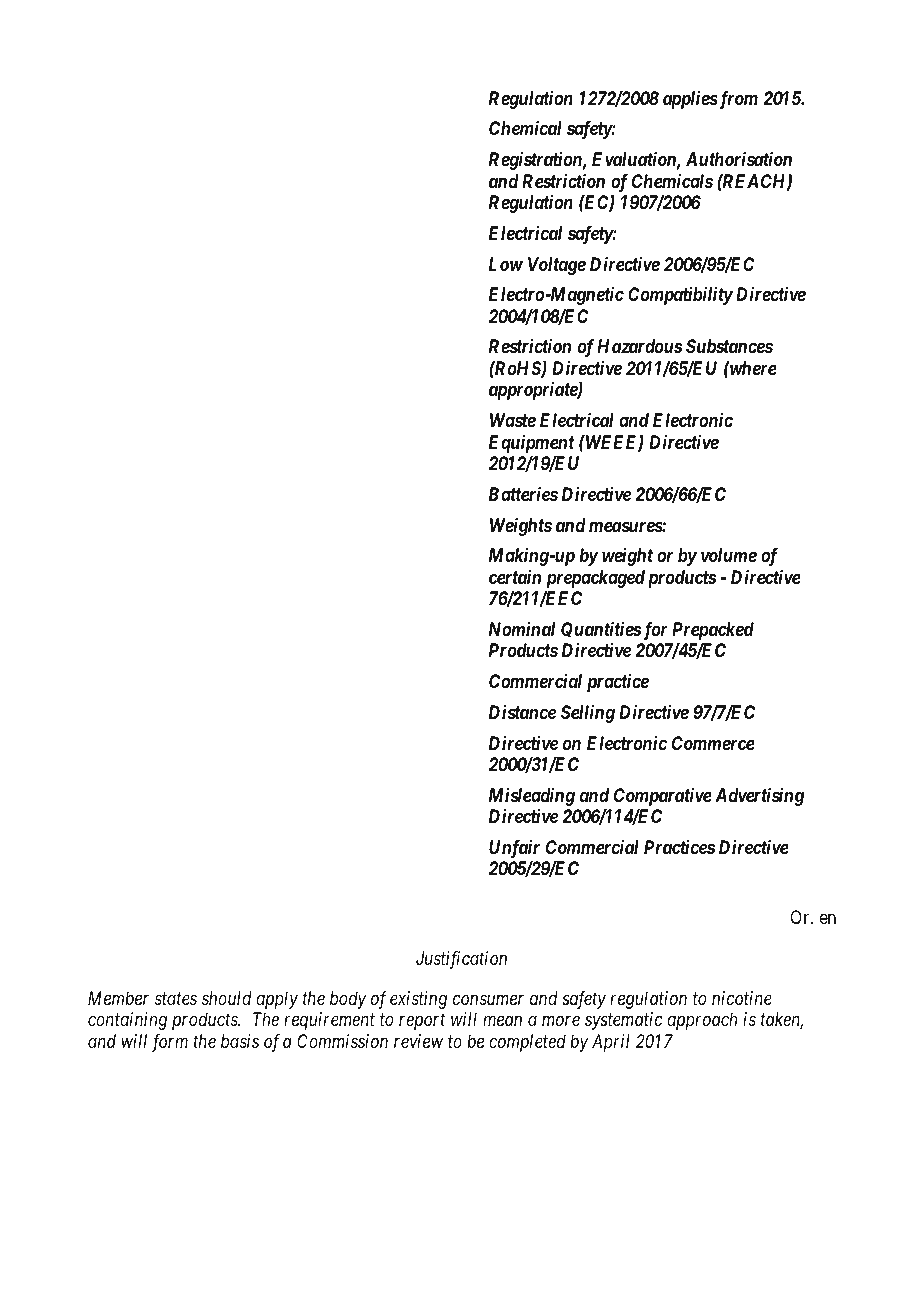 The width and height of the document is (924, 1308). I want to click on Prepacked, so click(713, 632).
